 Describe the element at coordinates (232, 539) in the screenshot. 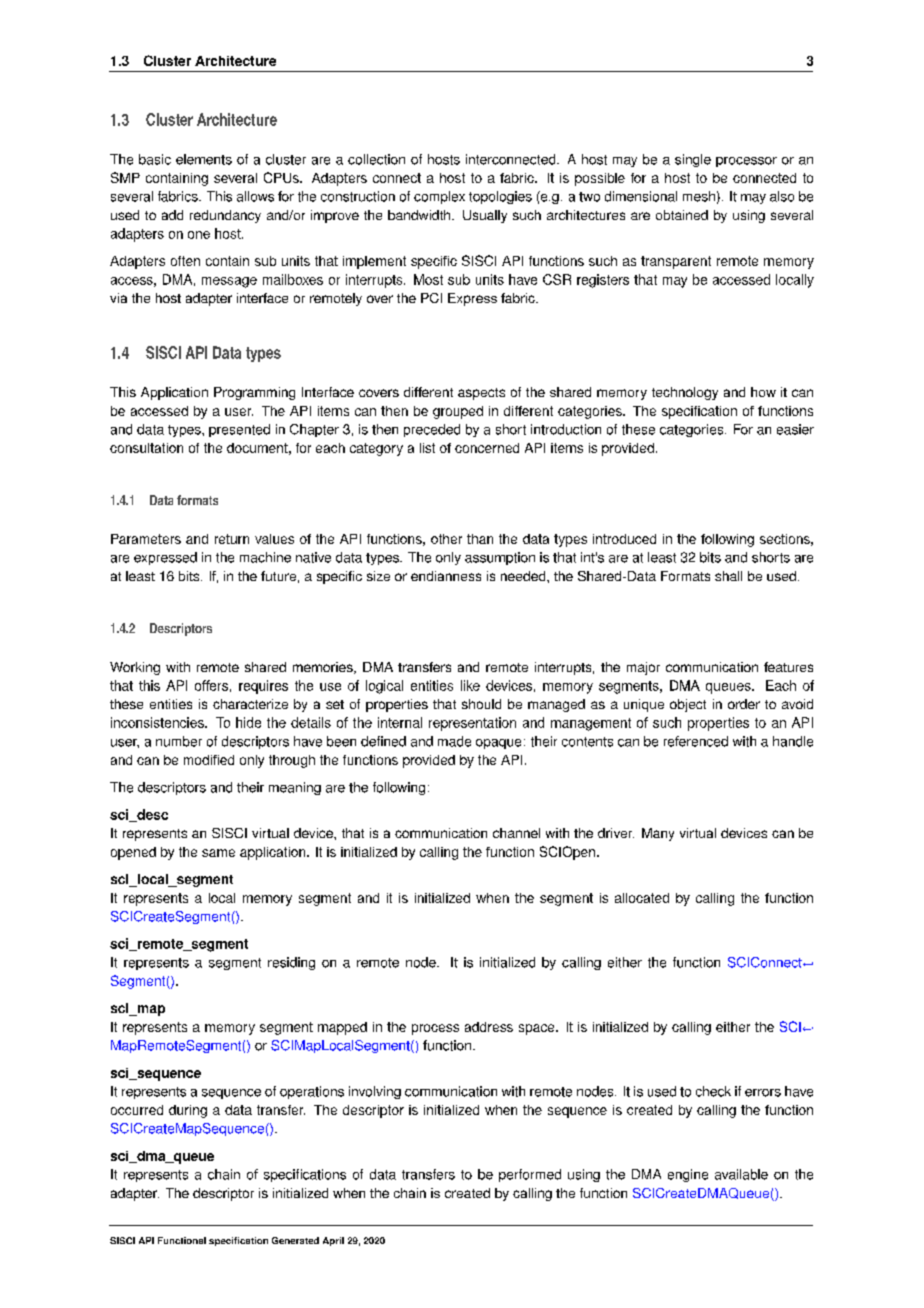

I see `return` at that location.
